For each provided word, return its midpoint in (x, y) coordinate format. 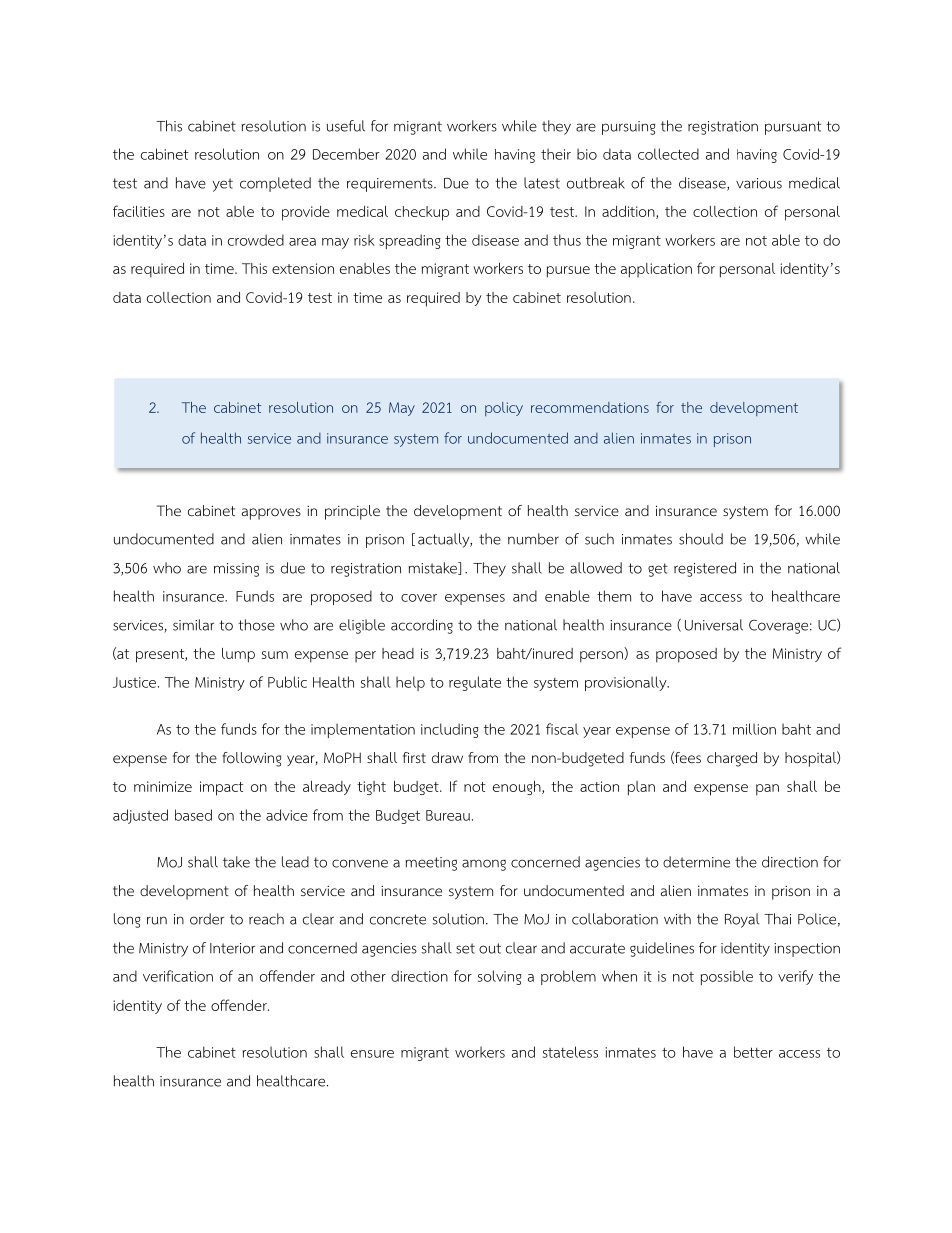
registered (705, 569)
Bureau (448, 815)
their (556, 154)
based (193, 815)
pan (767, 790)
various (759, 183)
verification (178, 976)
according (422, 626)
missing (236, 570)
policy (504, 409)
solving (500, 977)
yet (223, 185)
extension (303, 268)
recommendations (590, 407)
